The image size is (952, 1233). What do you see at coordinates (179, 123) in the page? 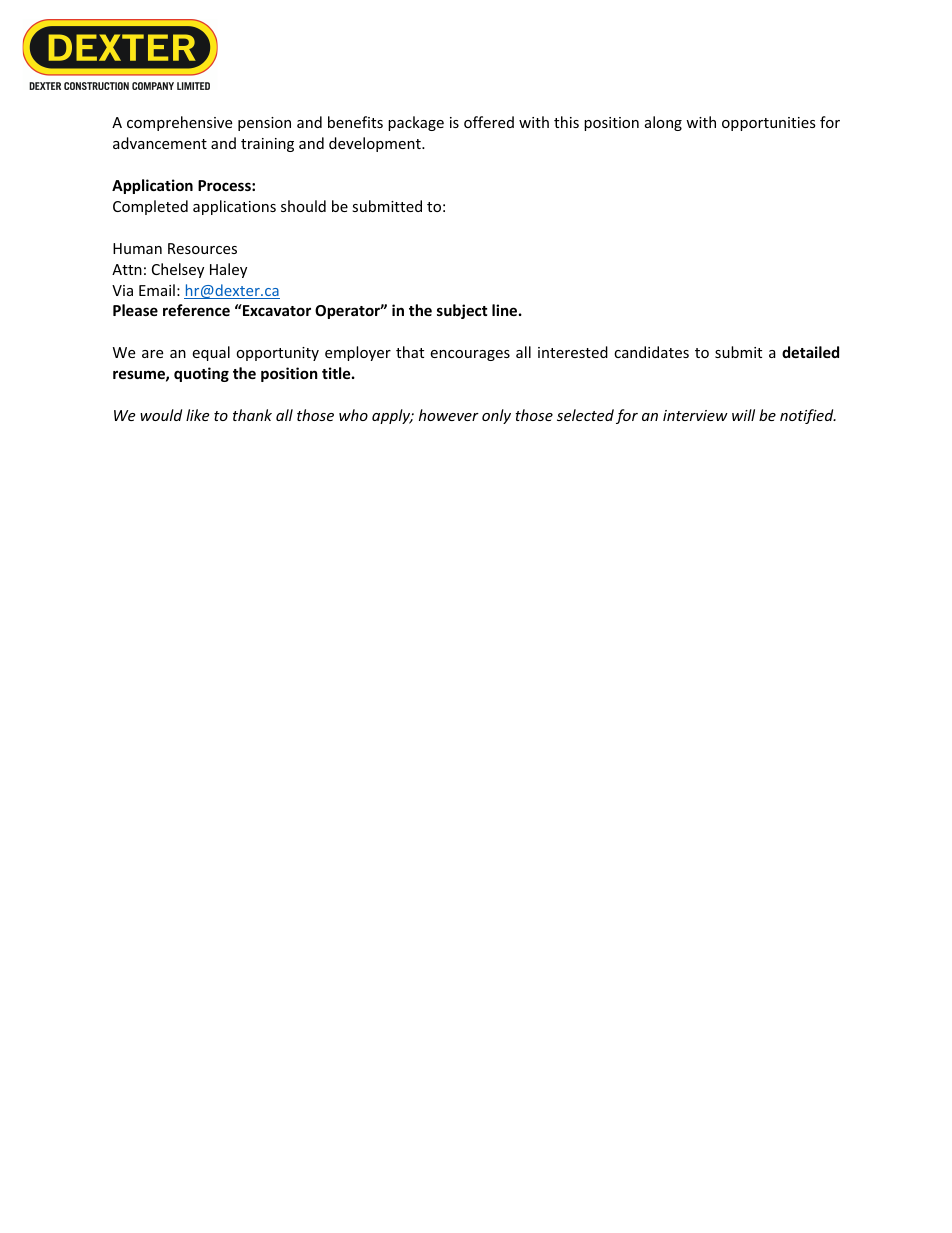
I see `comprehensive` at bounding box center [179, 123].
